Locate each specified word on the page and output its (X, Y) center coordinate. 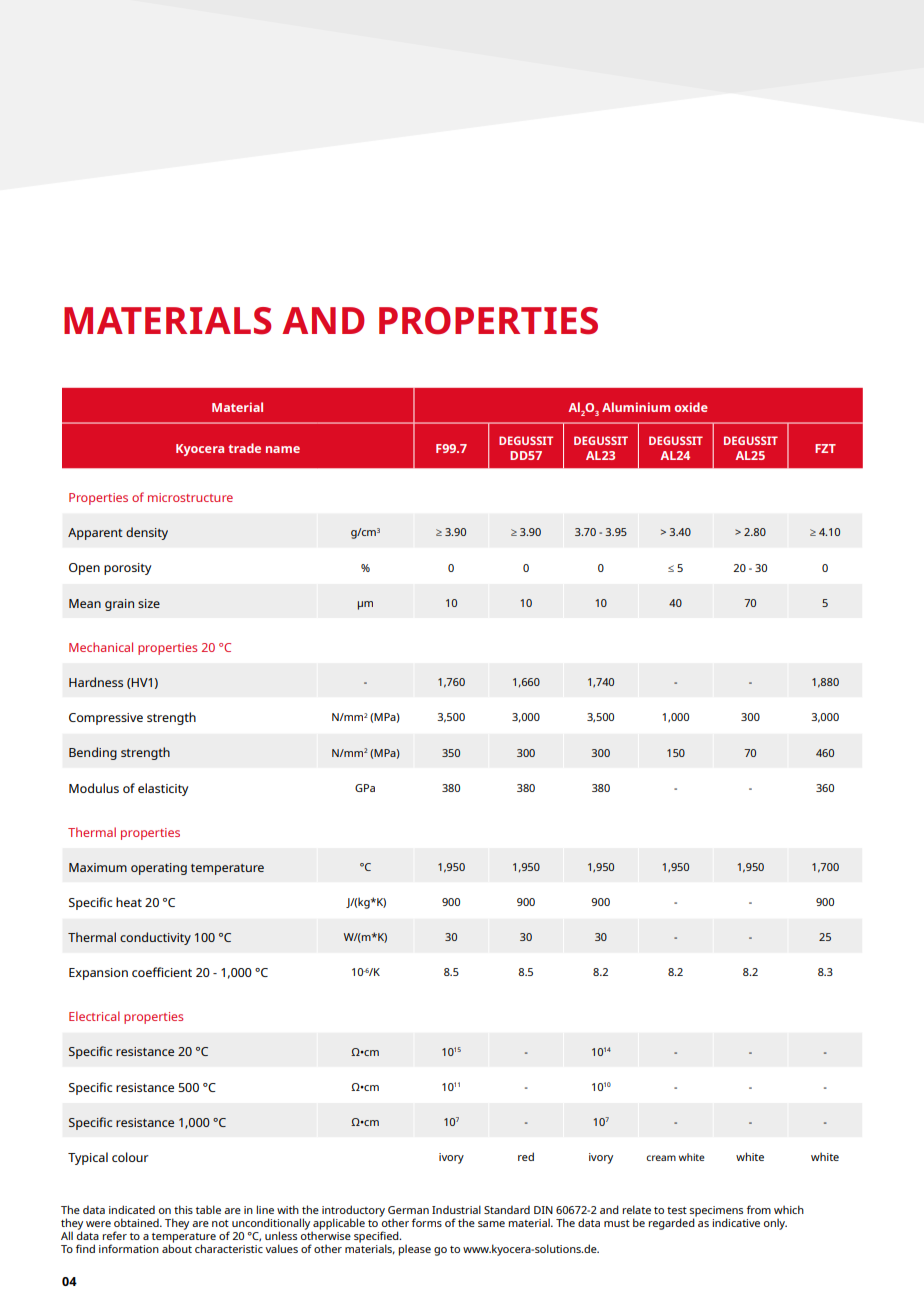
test (677, 1210)
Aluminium (636, 407)
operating (159, 869)
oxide (691, 407)
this (183, 1209)
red (526, 1156)
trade (244, 448)
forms (427, 1222)
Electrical (94, 1016)
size (149, 603)
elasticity (163, 789)
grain (119, 605)
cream (661, 1158)
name (283, 449)
